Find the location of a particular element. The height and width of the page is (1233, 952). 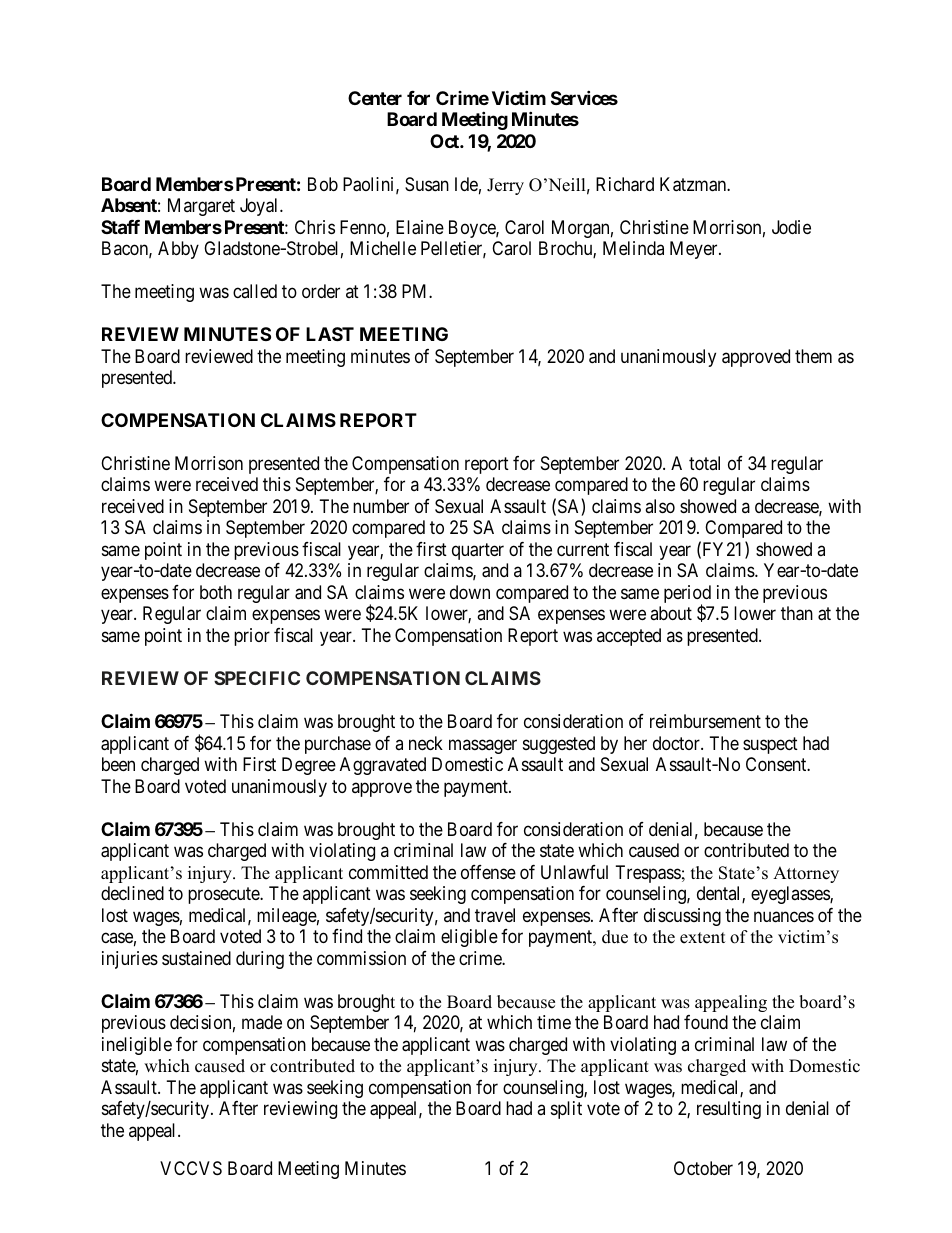

made is located at coordinates (262, 1022).
